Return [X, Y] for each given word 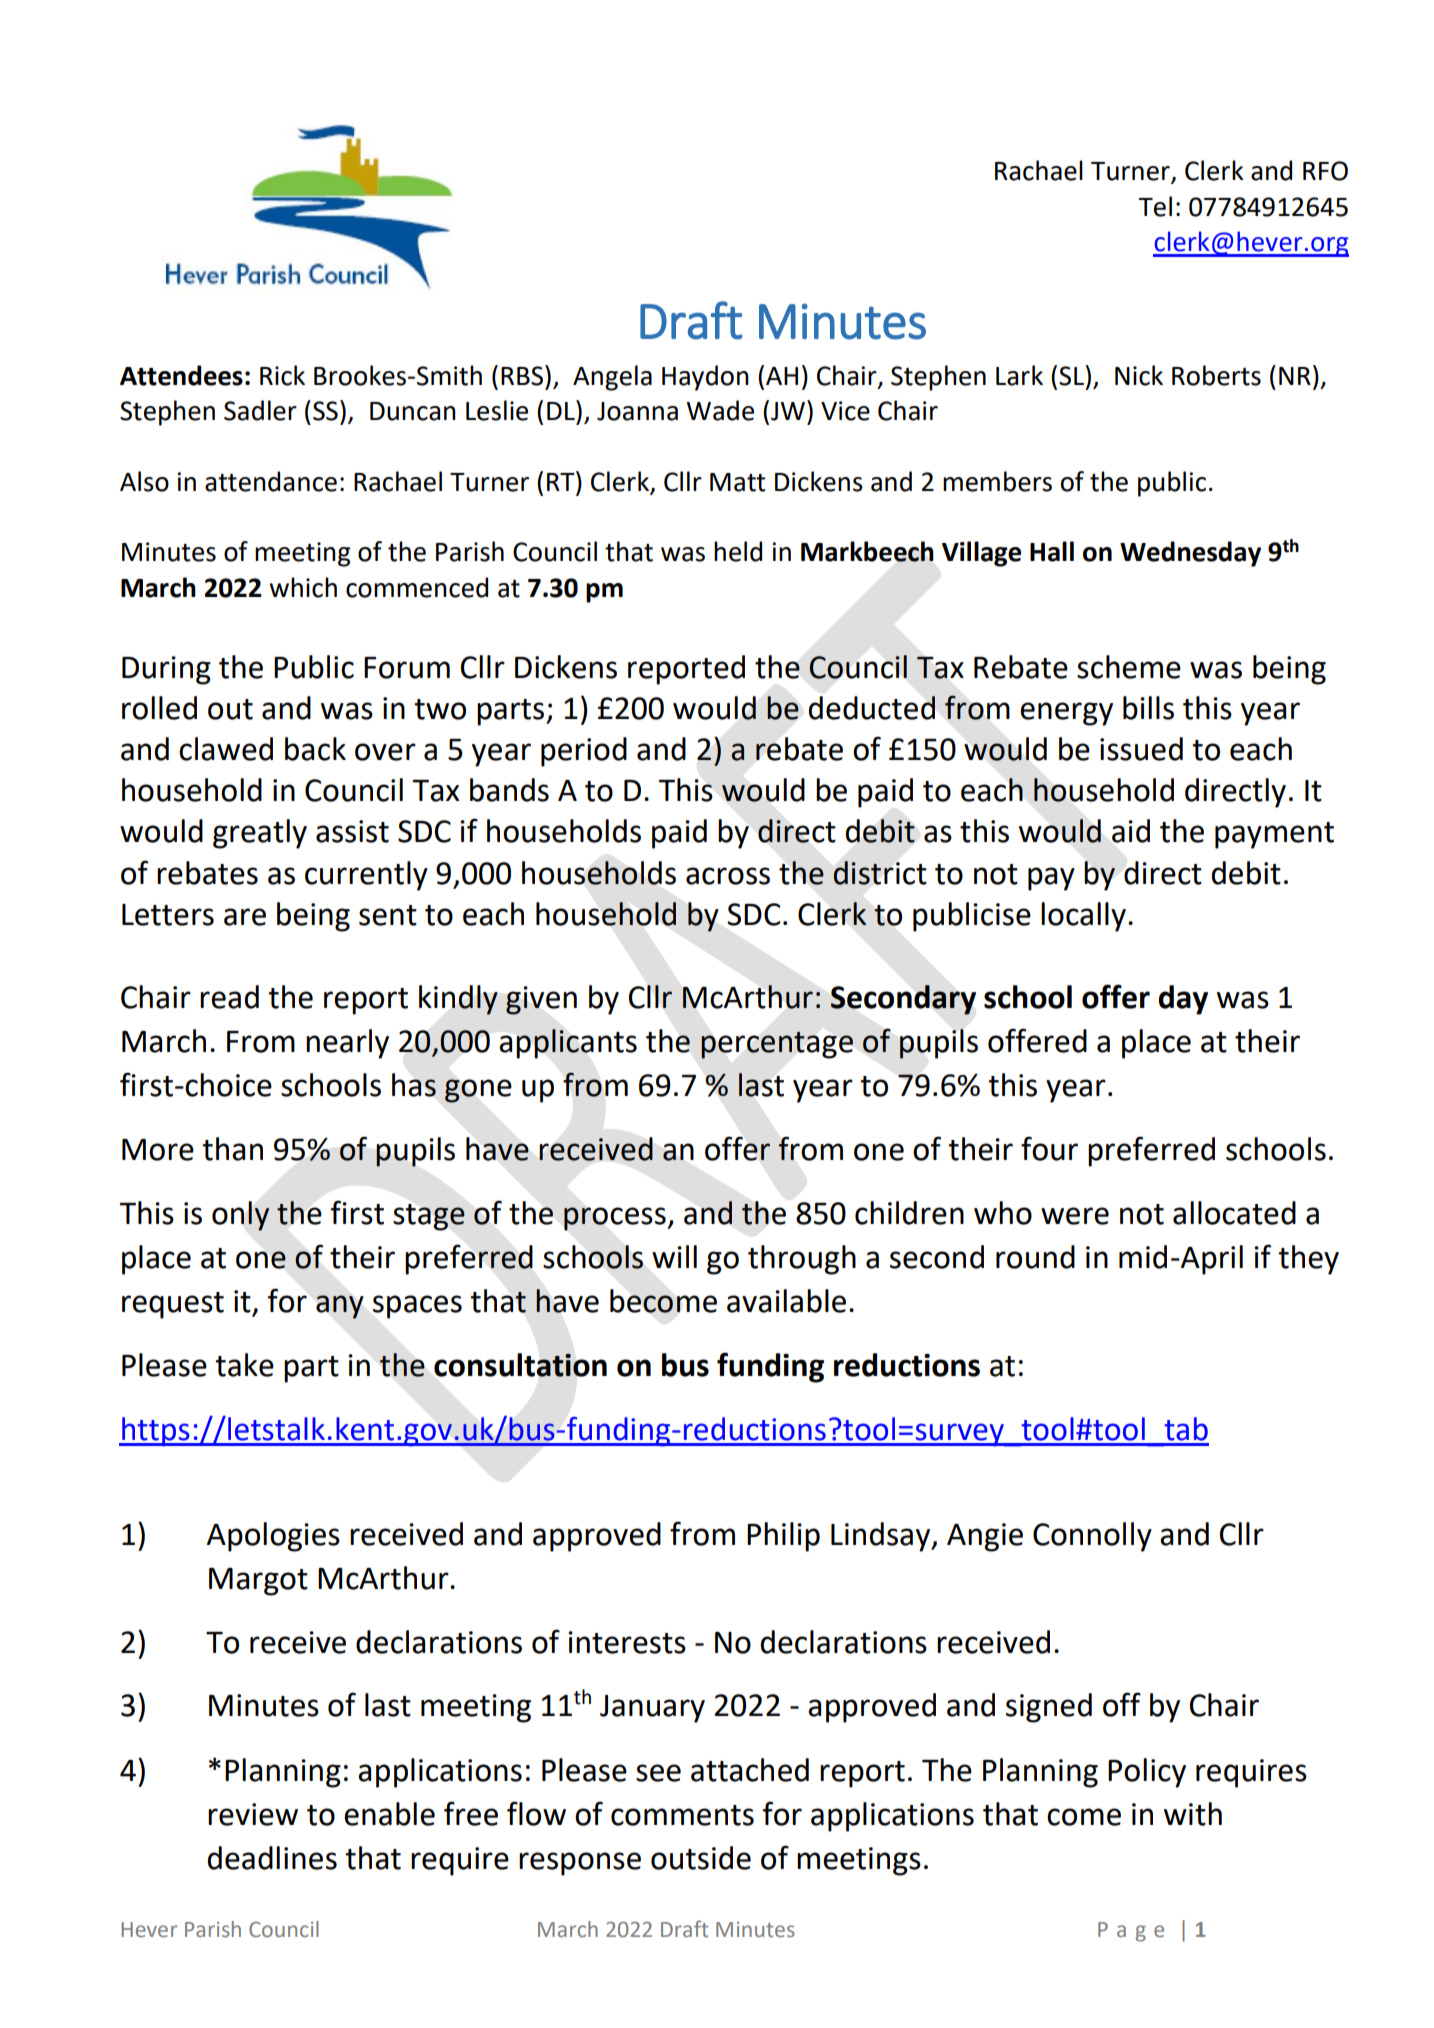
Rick [282, 375]
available [786, 1301]
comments [682, 1815]
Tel [1155, 206]
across [728, 876]
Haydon [705, 378]
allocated [1234, 1213]
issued [1141, 749]
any [339, 1307]
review [253, 1814]
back [315, 749]
